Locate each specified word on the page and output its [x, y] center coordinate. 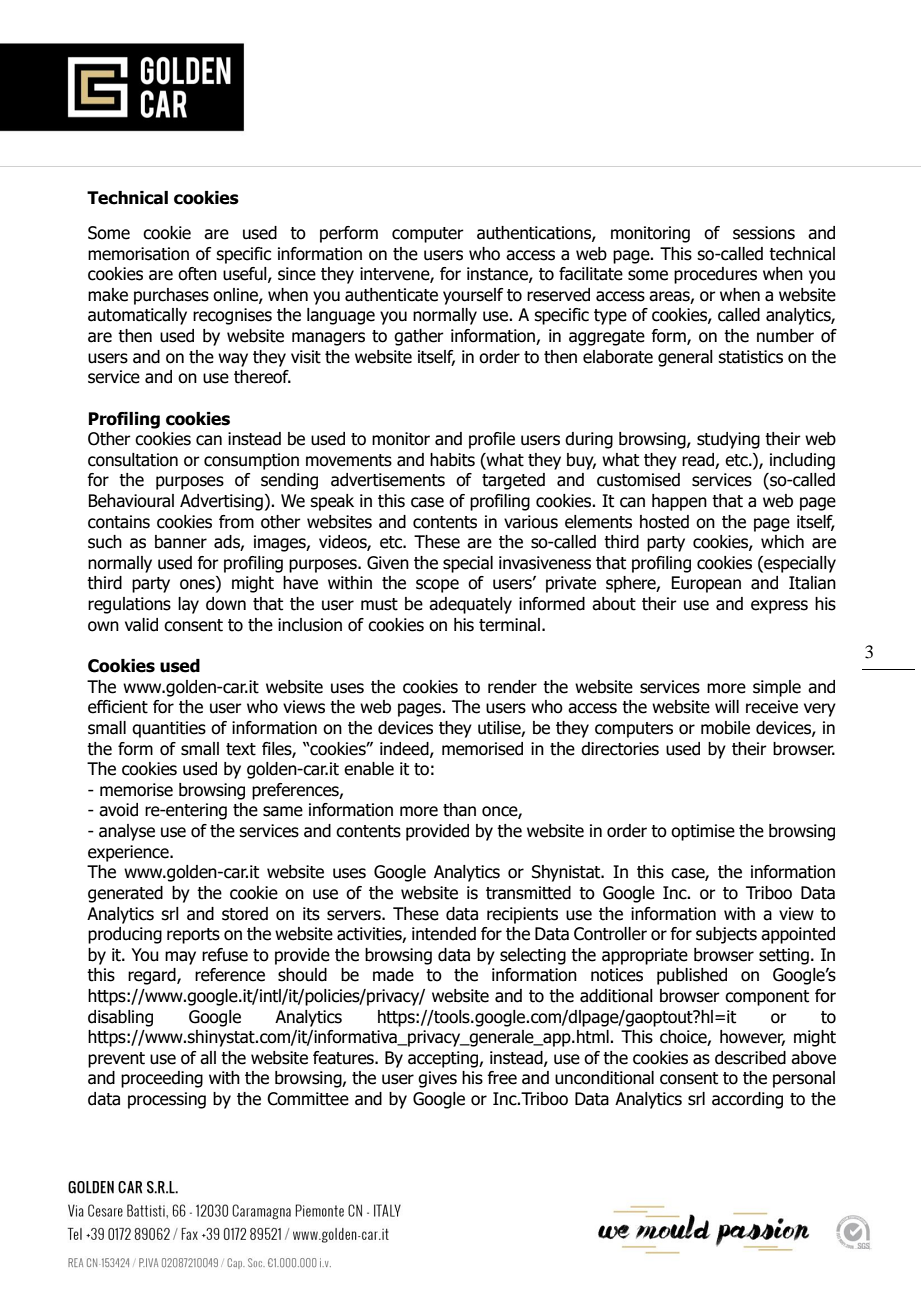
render [512, 687]
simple [777, 688]
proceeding [162, 1079]
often [197, 274]
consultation [133, 460]
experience [129, 853]
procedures [715, 275]
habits [452, 460]
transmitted [528, 893]
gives [437, 1079]
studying [728, 440]
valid [141, 625]
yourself [473, 296]
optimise [703, 832]
